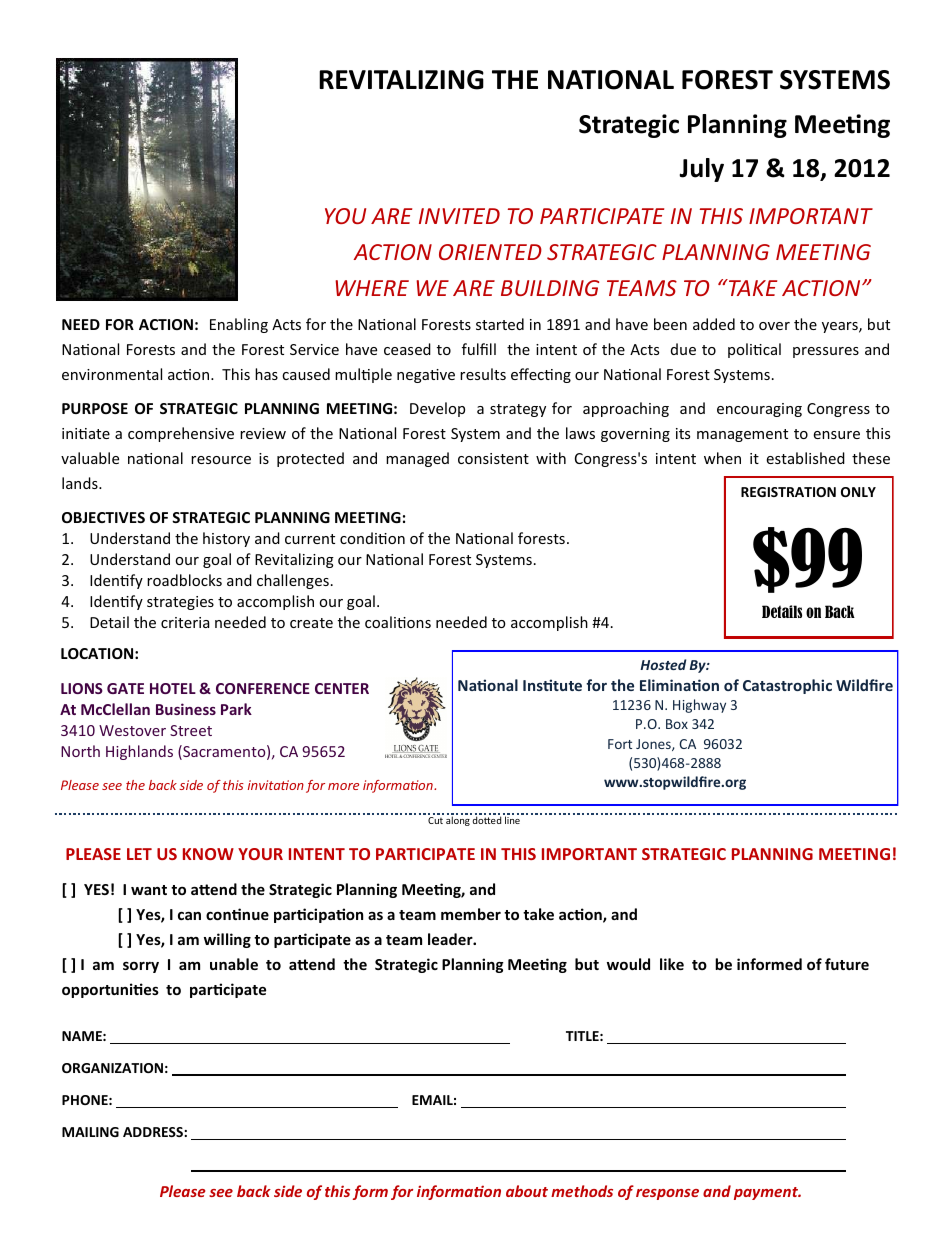  Describe the element at coordinates (654, 745) in the image. I see `Jones` at that location.
